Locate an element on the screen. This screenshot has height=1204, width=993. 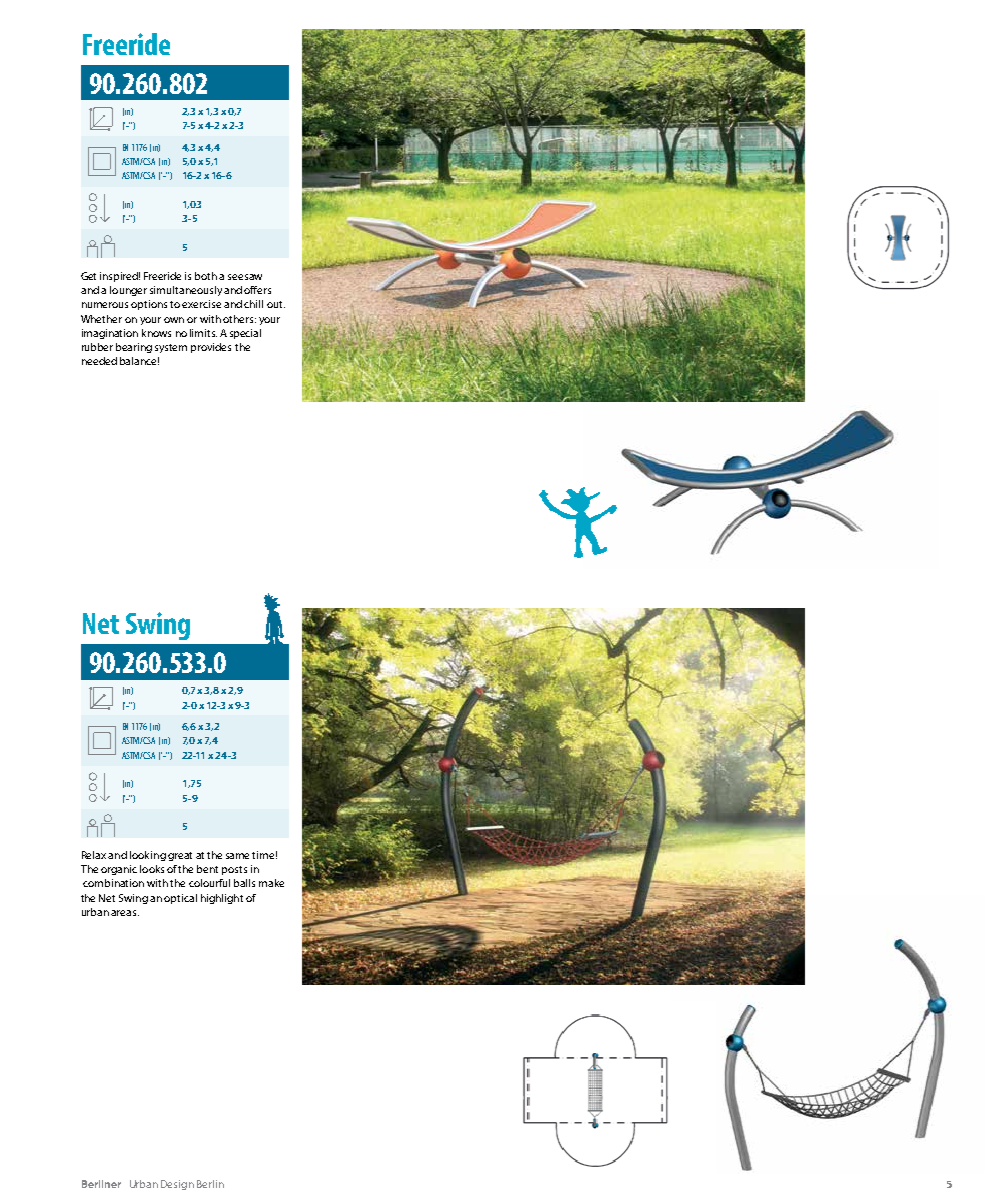
simultaneously is located at coordinates (186, 291).
